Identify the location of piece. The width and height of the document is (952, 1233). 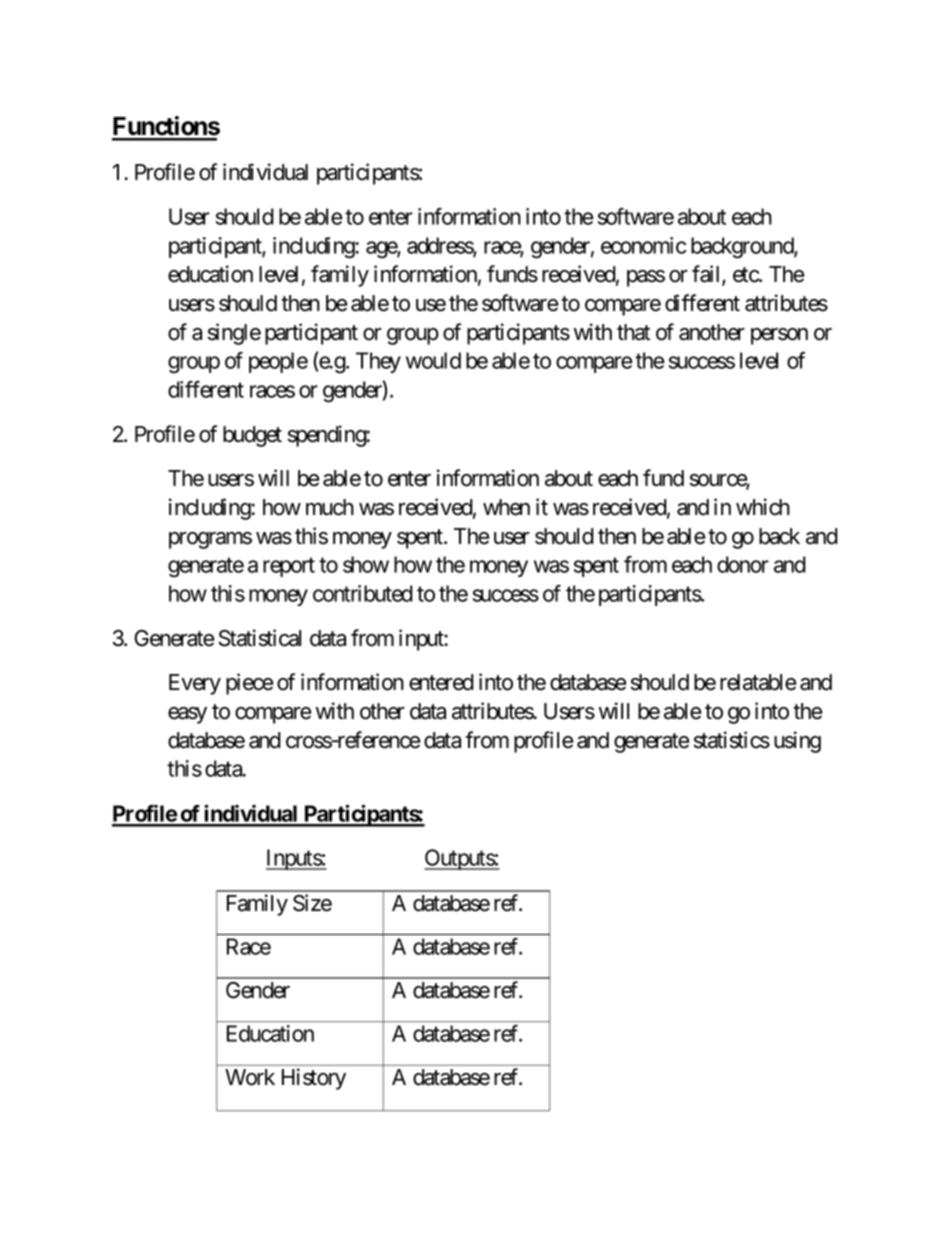
(249, 684).
